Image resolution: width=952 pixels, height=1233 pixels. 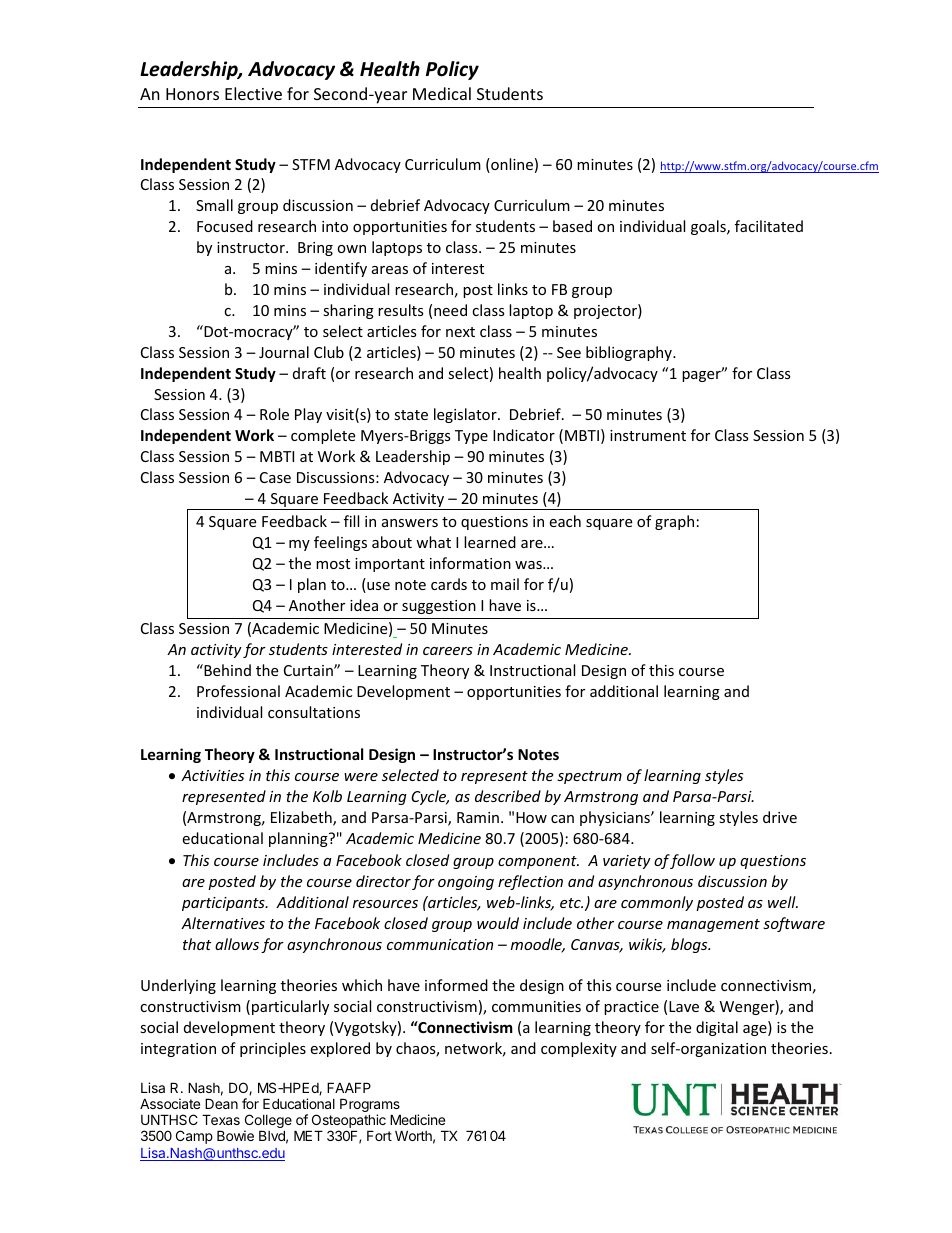 What do you see at coordinates (253, 93) in the screenshot?
I see `Elective` at bounding box center [253, 93].
